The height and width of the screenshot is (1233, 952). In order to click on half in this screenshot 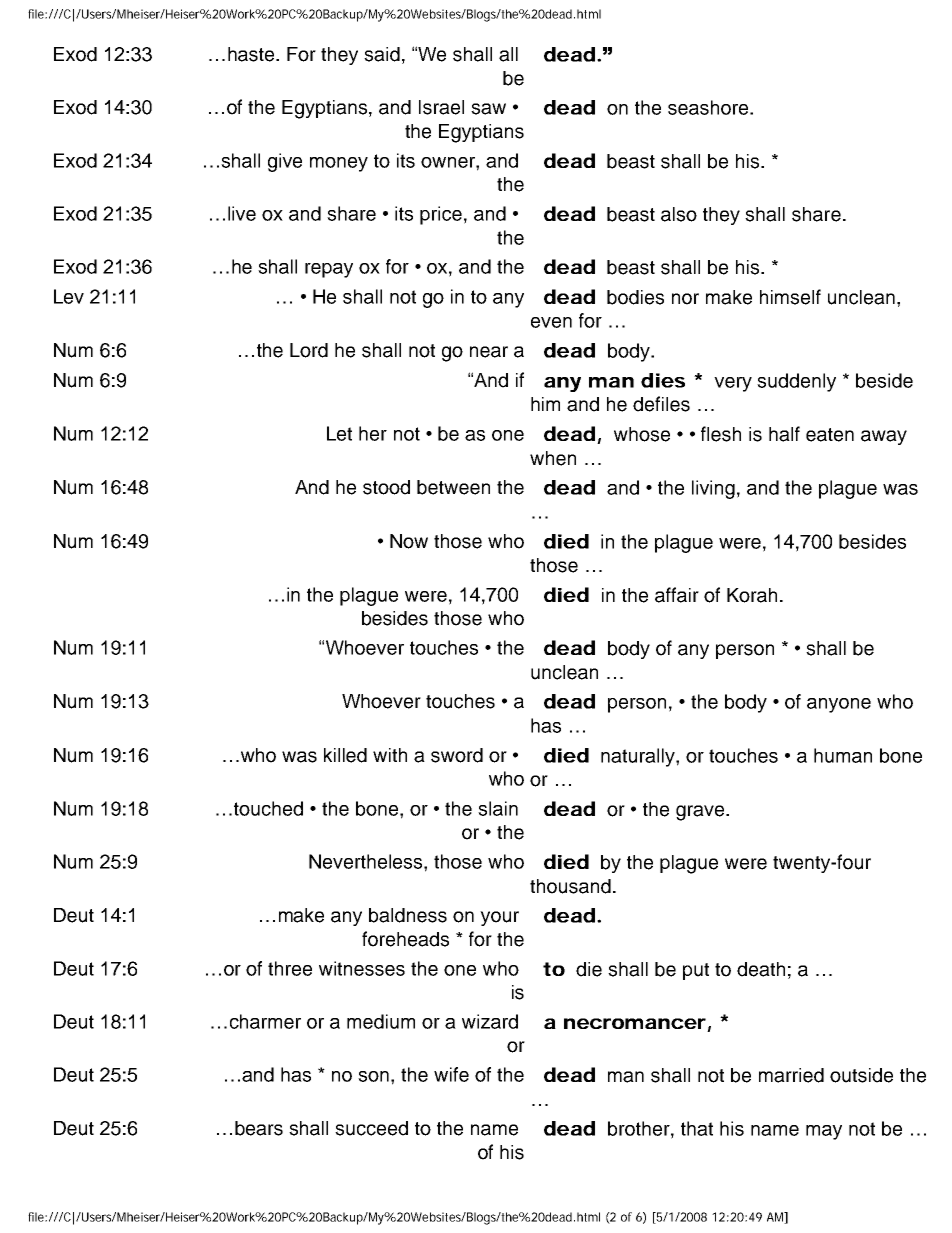, I will do `click(784, 434)`.
